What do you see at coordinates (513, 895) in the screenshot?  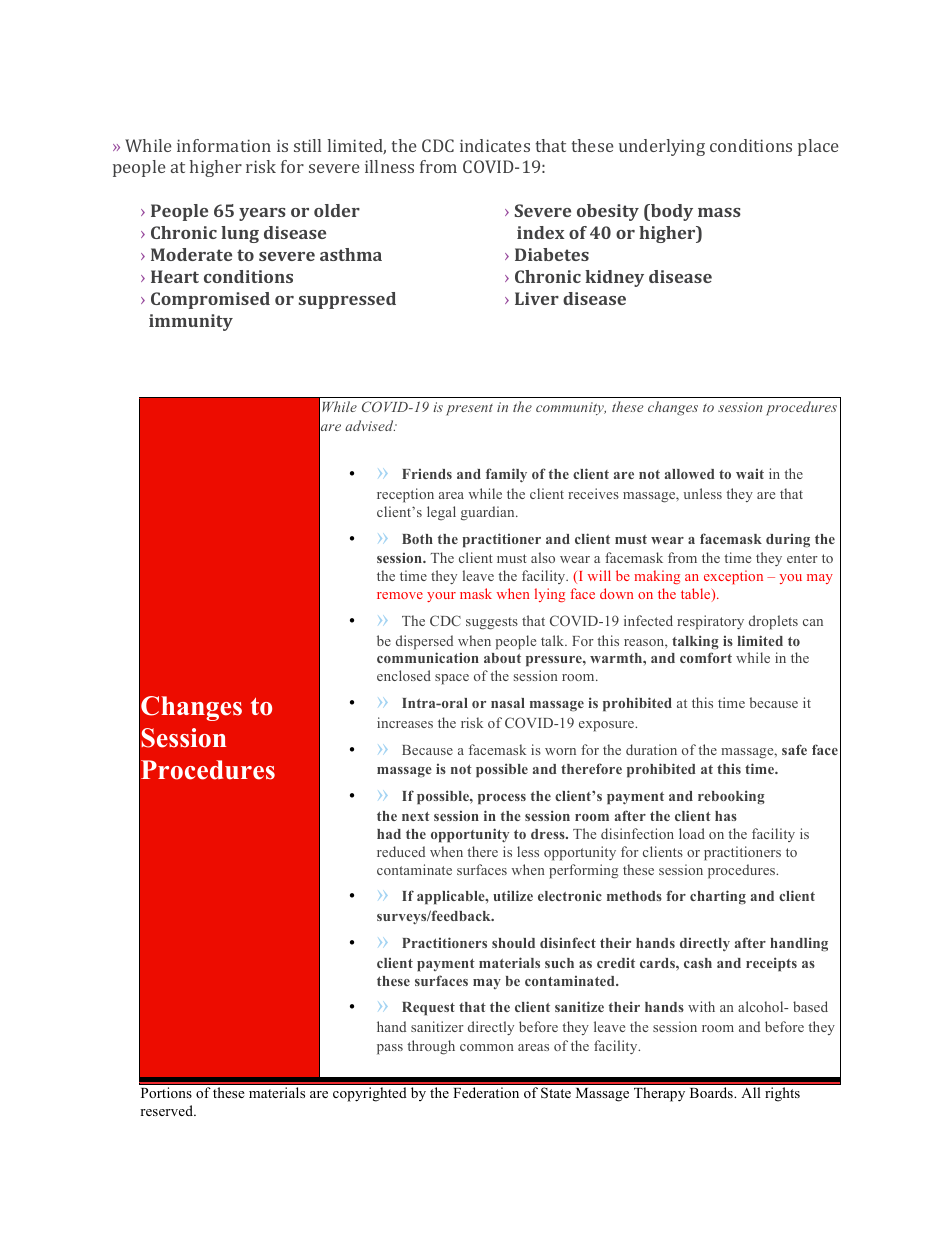 I see `utilize` at bounding box center [513, 895].
